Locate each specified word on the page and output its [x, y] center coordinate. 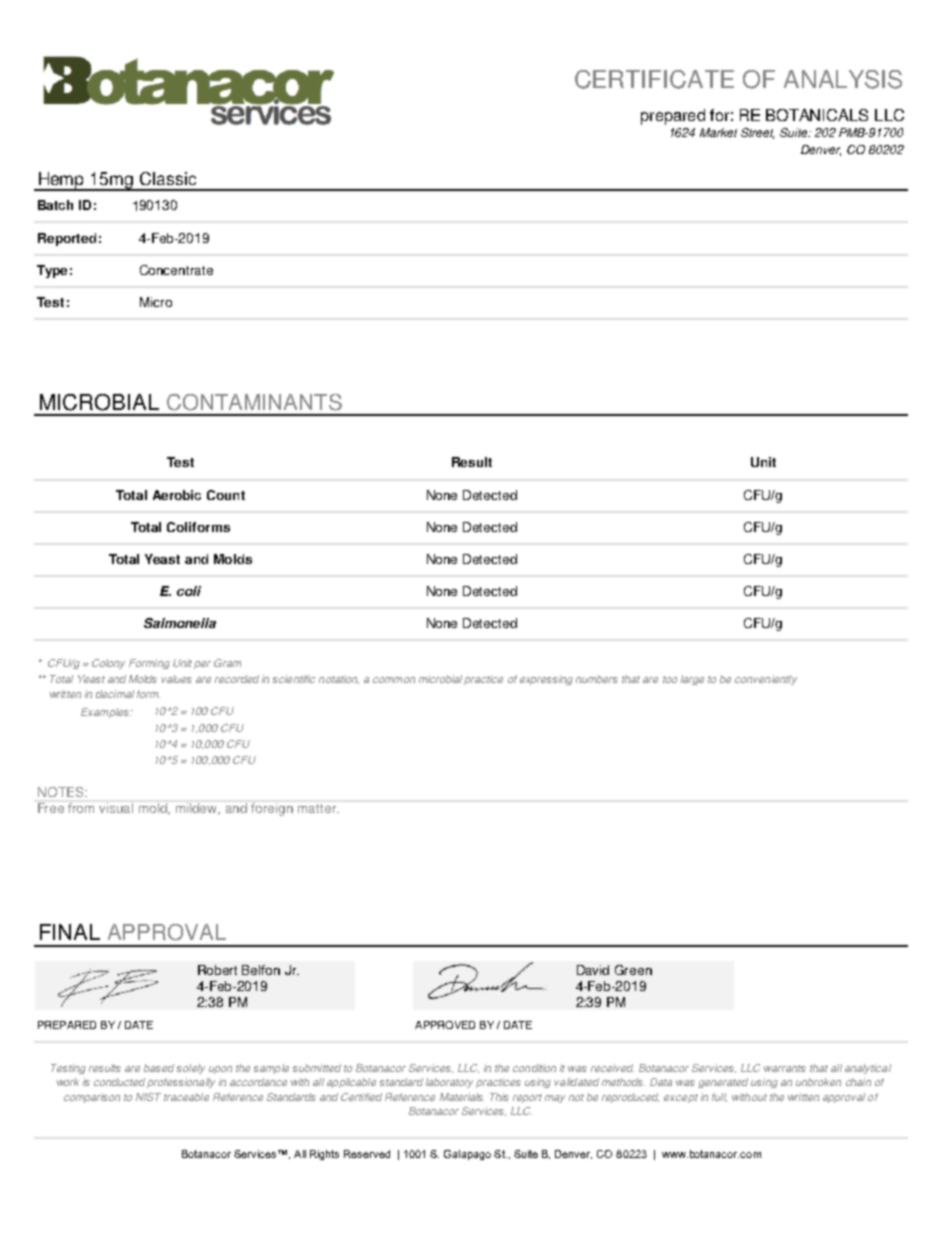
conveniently [766, 680]
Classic [168, 178]
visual [116, 808]
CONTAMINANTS [254, 402]
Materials [462, 1097]
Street [757, 133]
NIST [148, 1097]
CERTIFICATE [654, 79]
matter [318, 808]
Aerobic [177, 495]
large [692, 680]
